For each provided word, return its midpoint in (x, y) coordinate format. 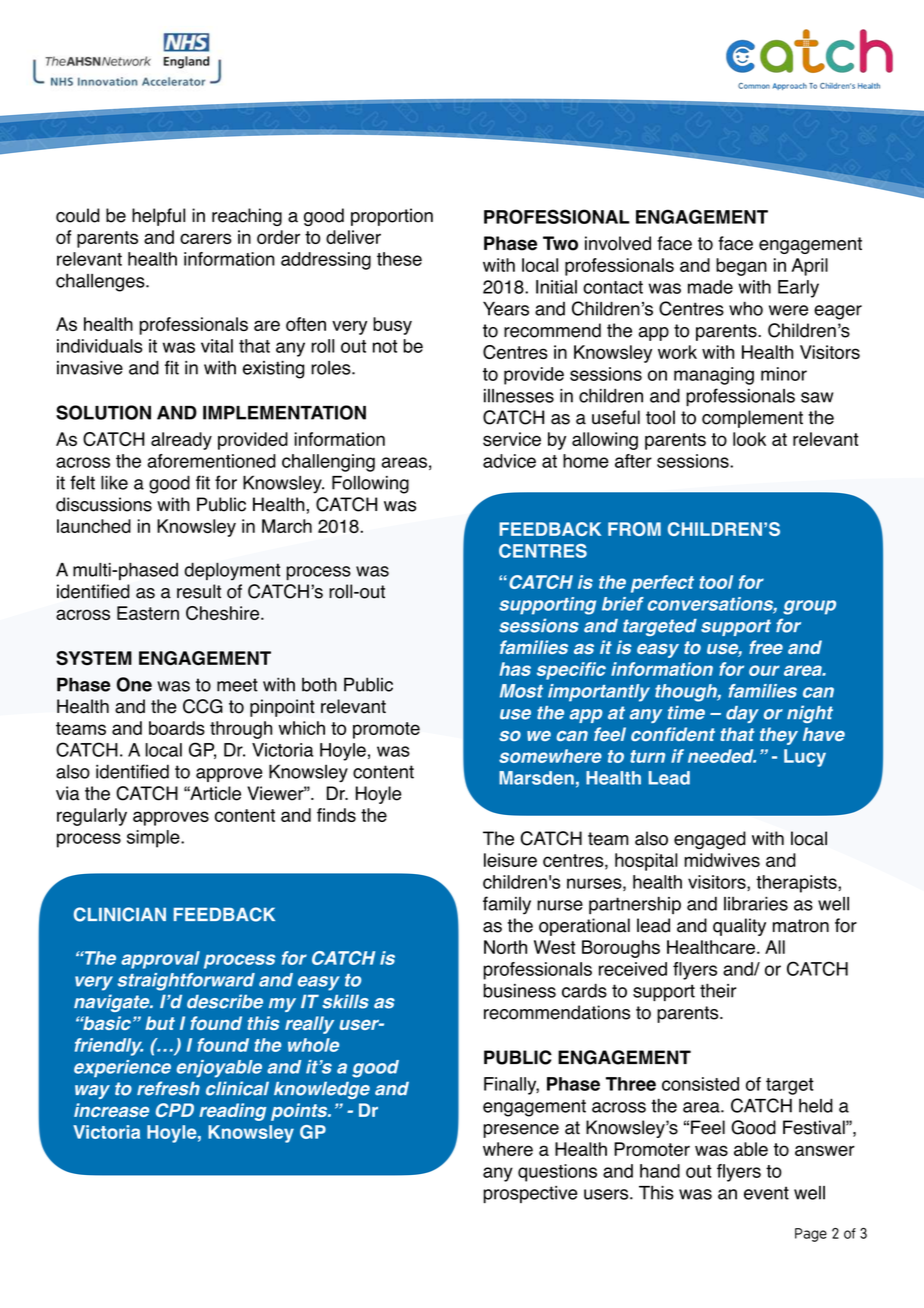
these (399, 259)
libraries (756, 904)
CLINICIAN (120, 914)
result (199, 591)
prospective (530, 1194)
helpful (158, 217)
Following (370, 485)
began (741, 267)
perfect (662, 584)
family (507, 905)
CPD (175, 1110)
